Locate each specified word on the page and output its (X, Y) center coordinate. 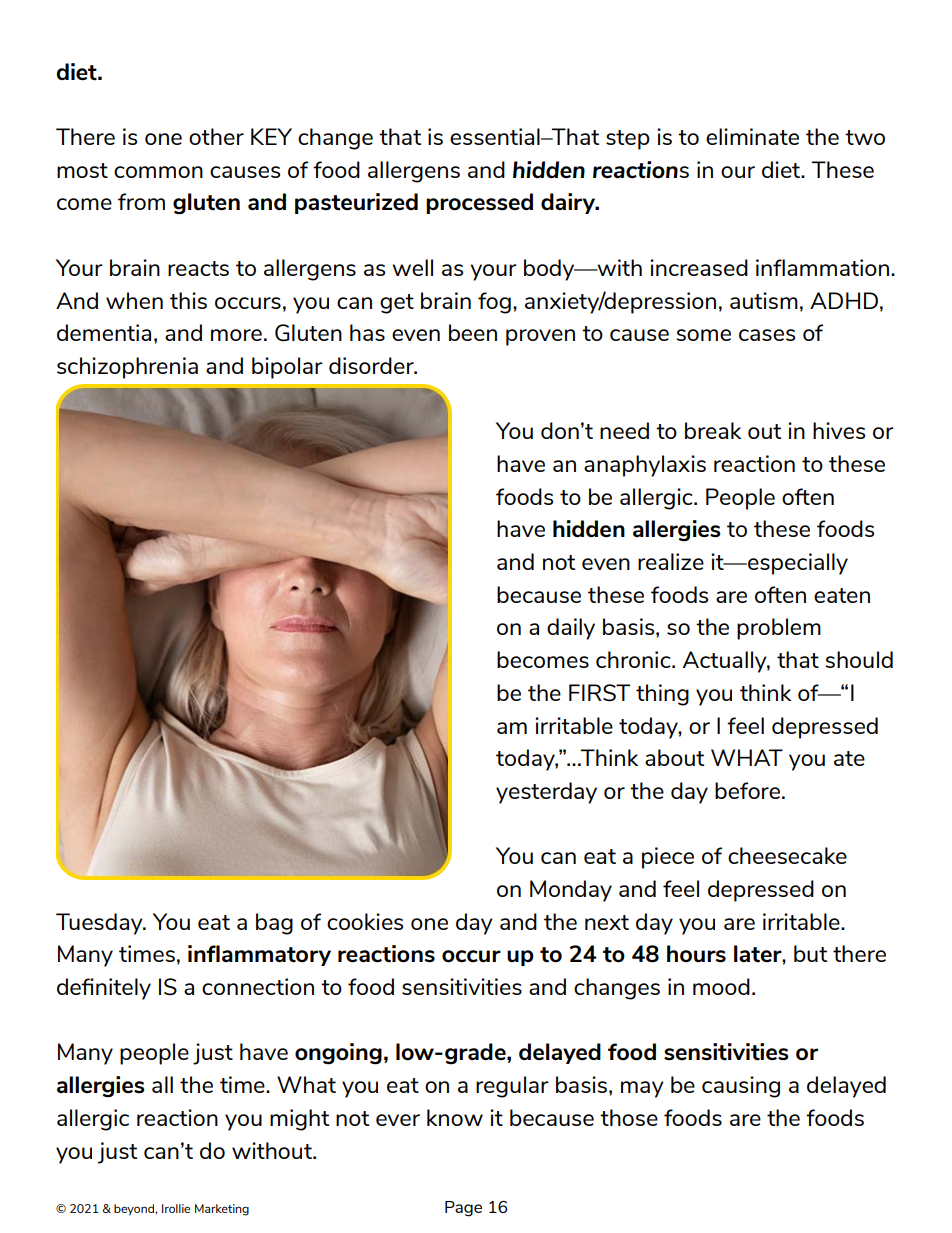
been (473, 332)
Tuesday (100, 924)
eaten (842, 595)
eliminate (752, 136)
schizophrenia (127, 368)
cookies (365, 921)
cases (767, 335)
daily (571, 629)
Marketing (222, 1210)
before (747, 790)
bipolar (287, 368)
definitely (104, 989)
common (158, 172)
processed (479, 203)
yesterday (546, 793)
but (810, 953)
